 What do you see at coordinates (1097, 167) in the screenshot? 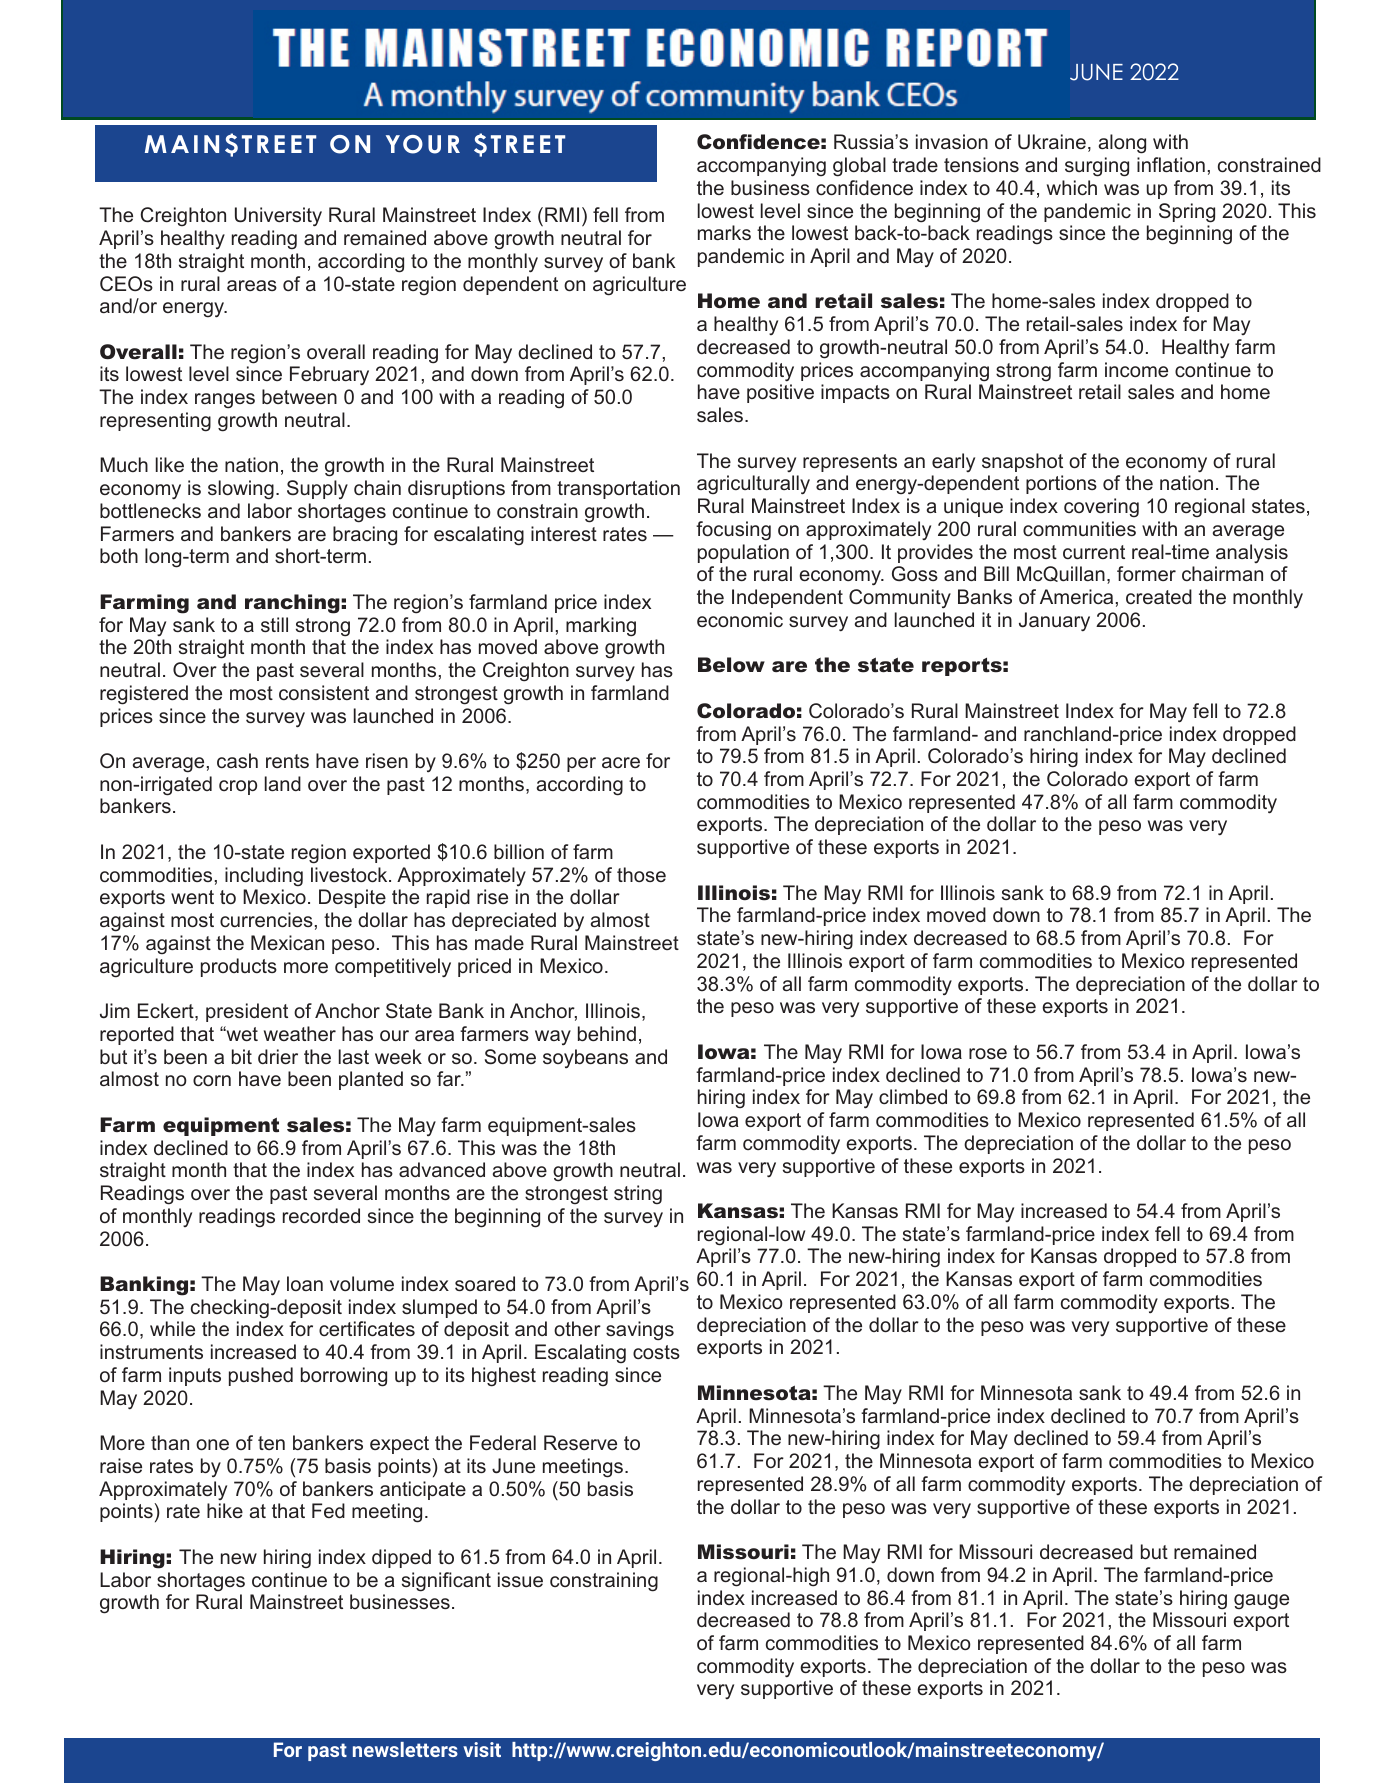
I see `surging` at bounding box center [1097, 167].
